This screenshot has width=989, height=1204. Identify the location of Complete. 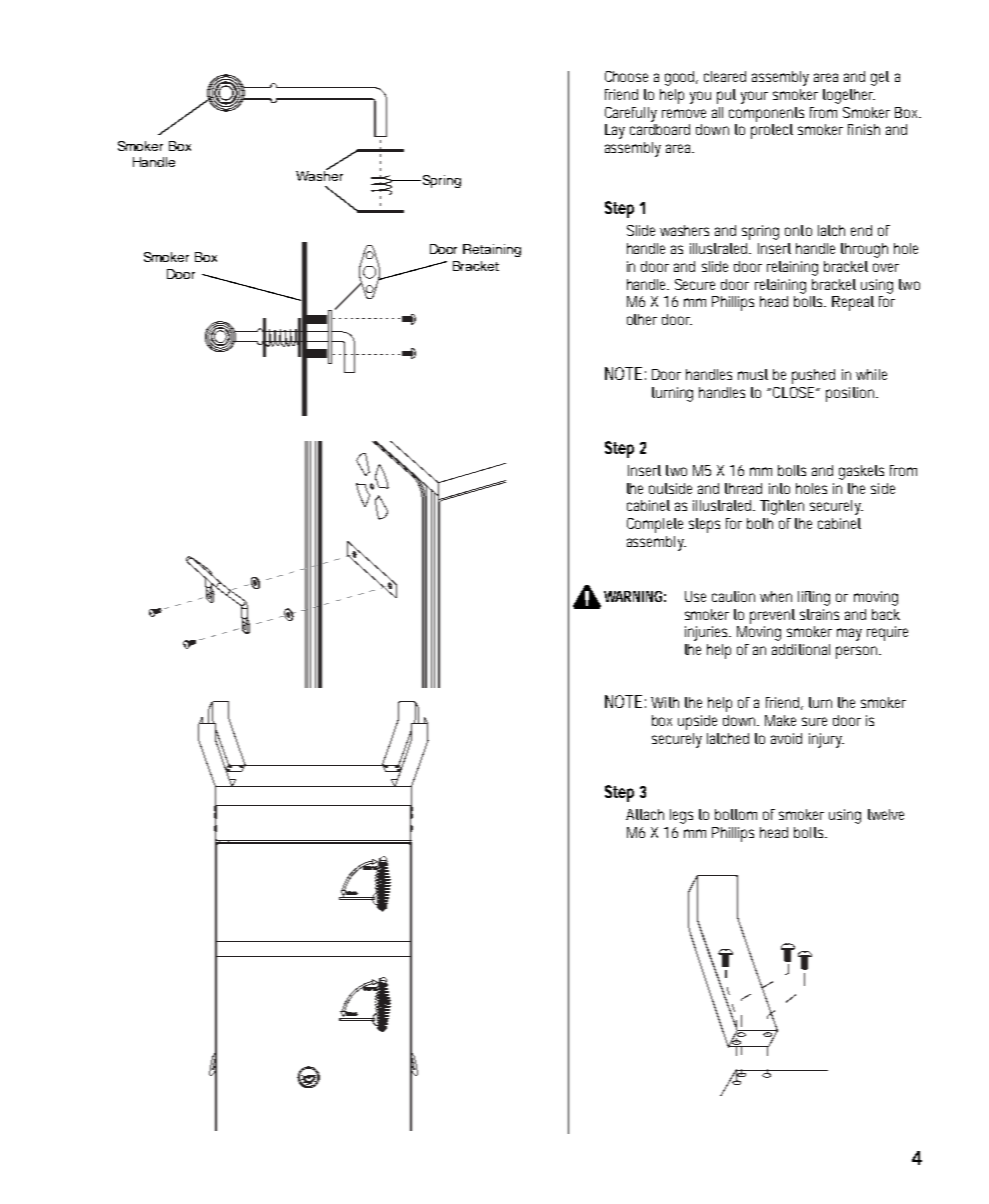
(655, 525).
